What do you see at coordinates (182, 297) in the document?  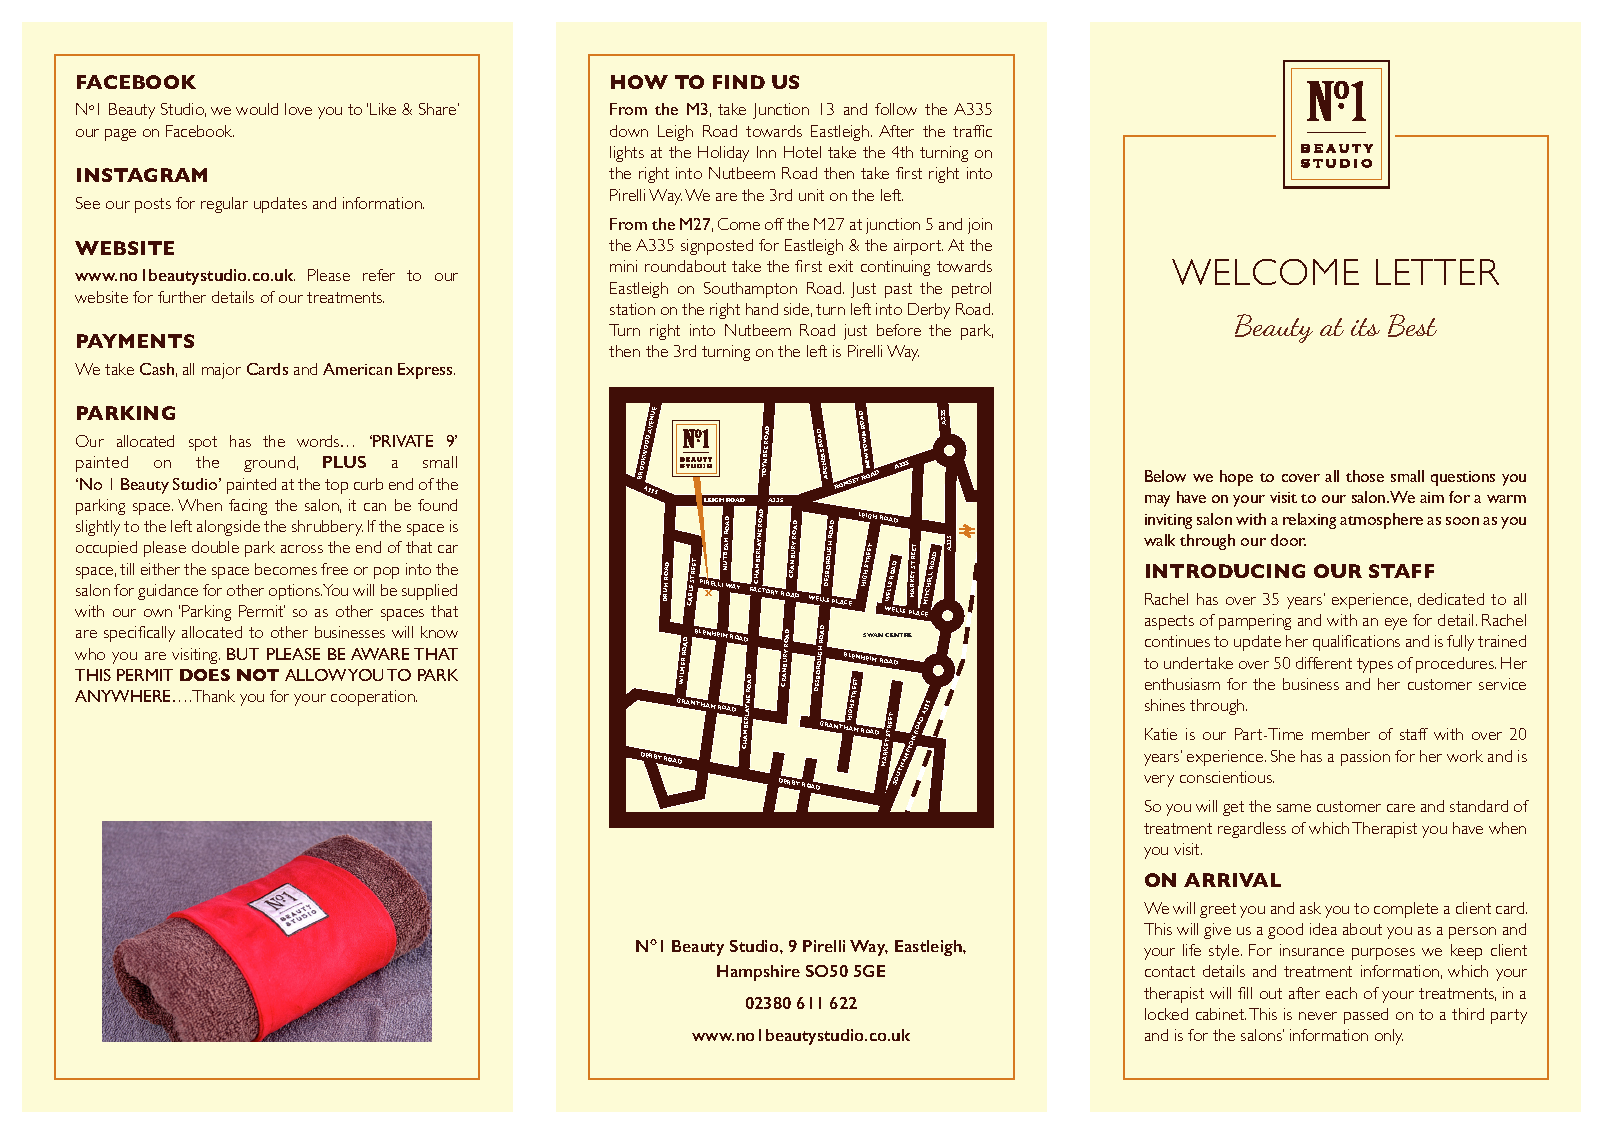 I see `further` at bounding box center [182, 297].
